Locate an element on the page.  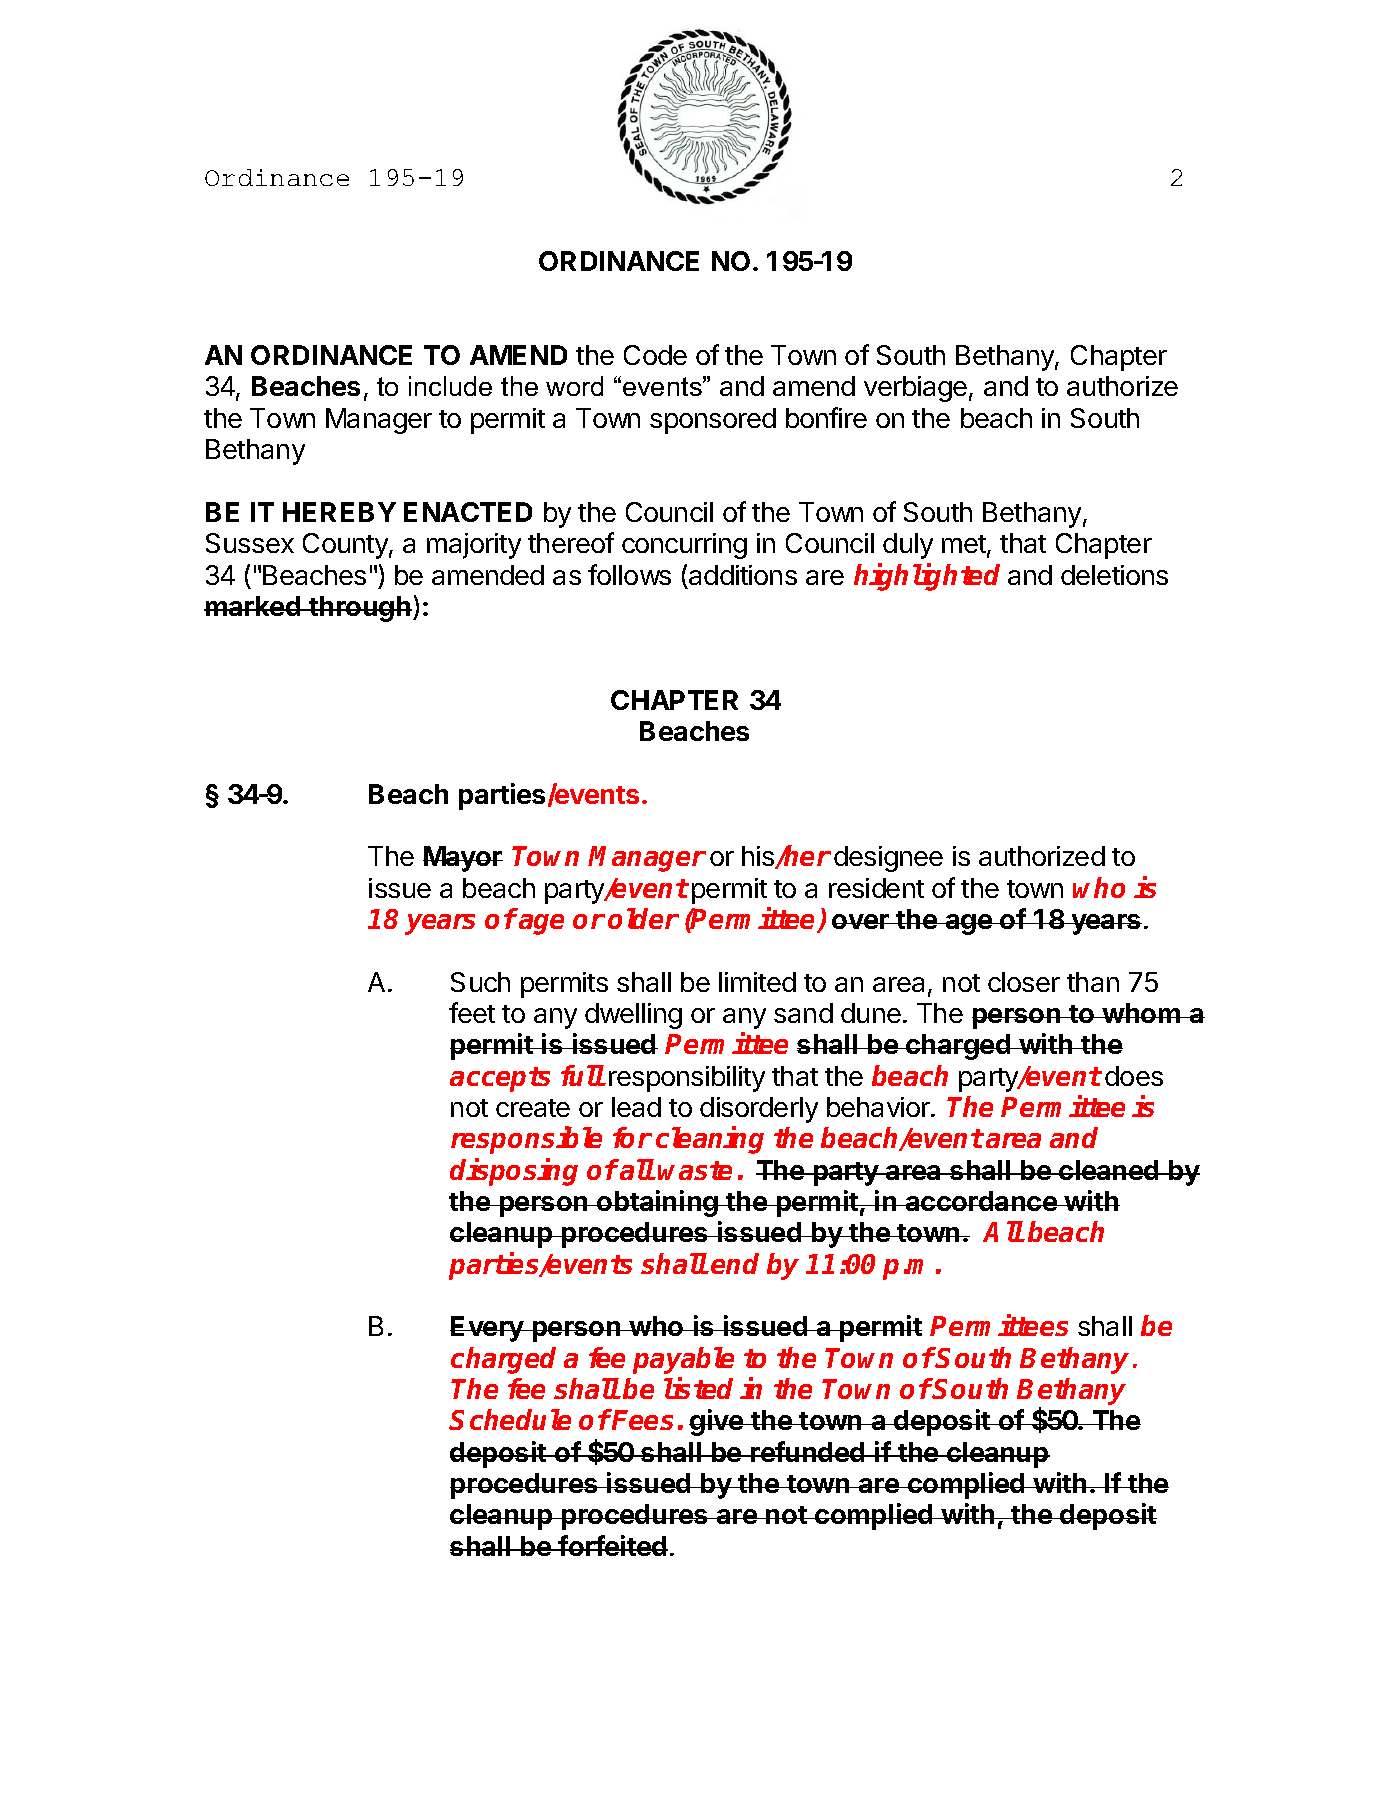
give is located at coordinates (717, 1422).
